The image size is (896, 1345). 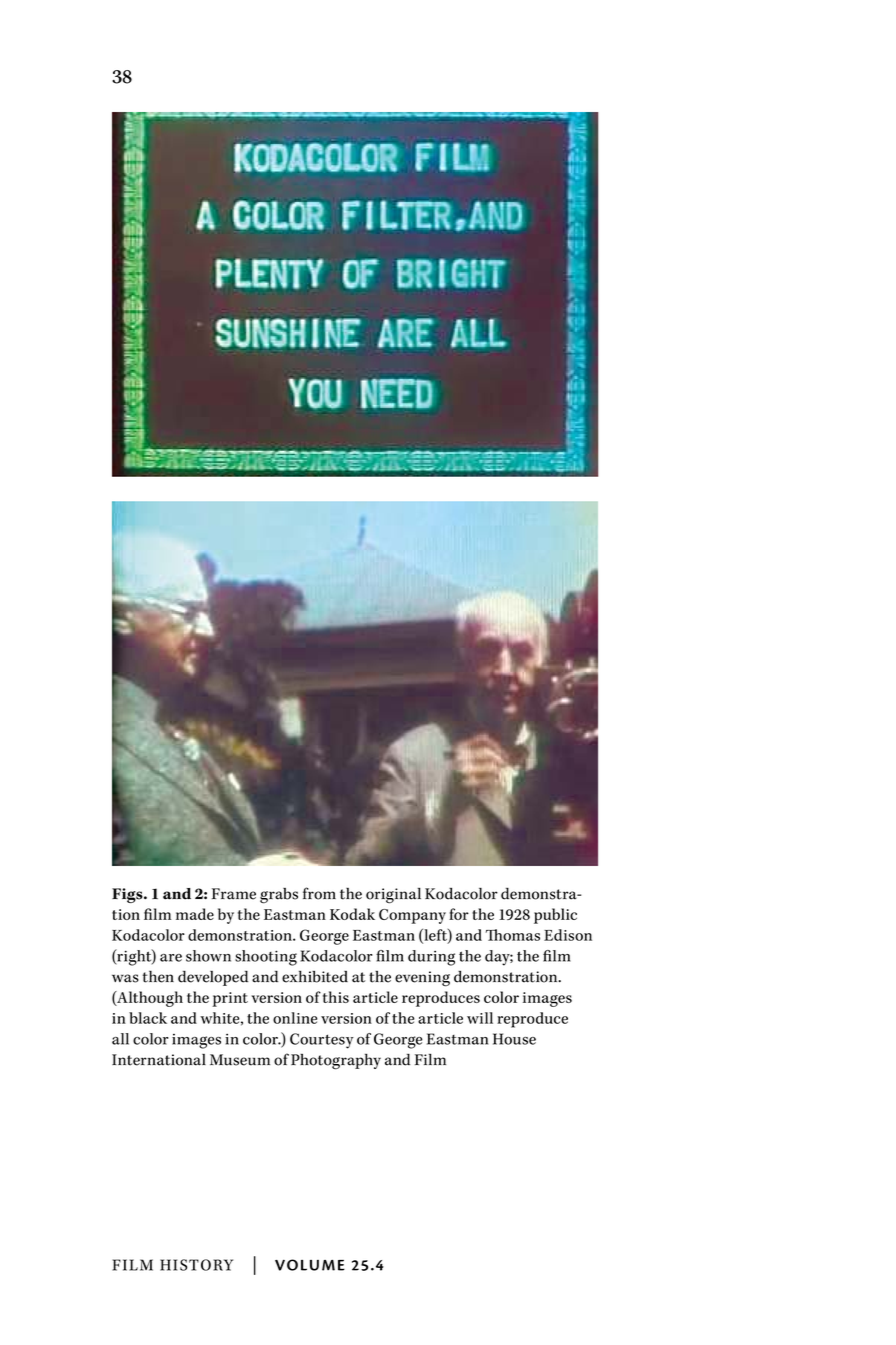 I want to click on made, so click(x=195, y=914).
